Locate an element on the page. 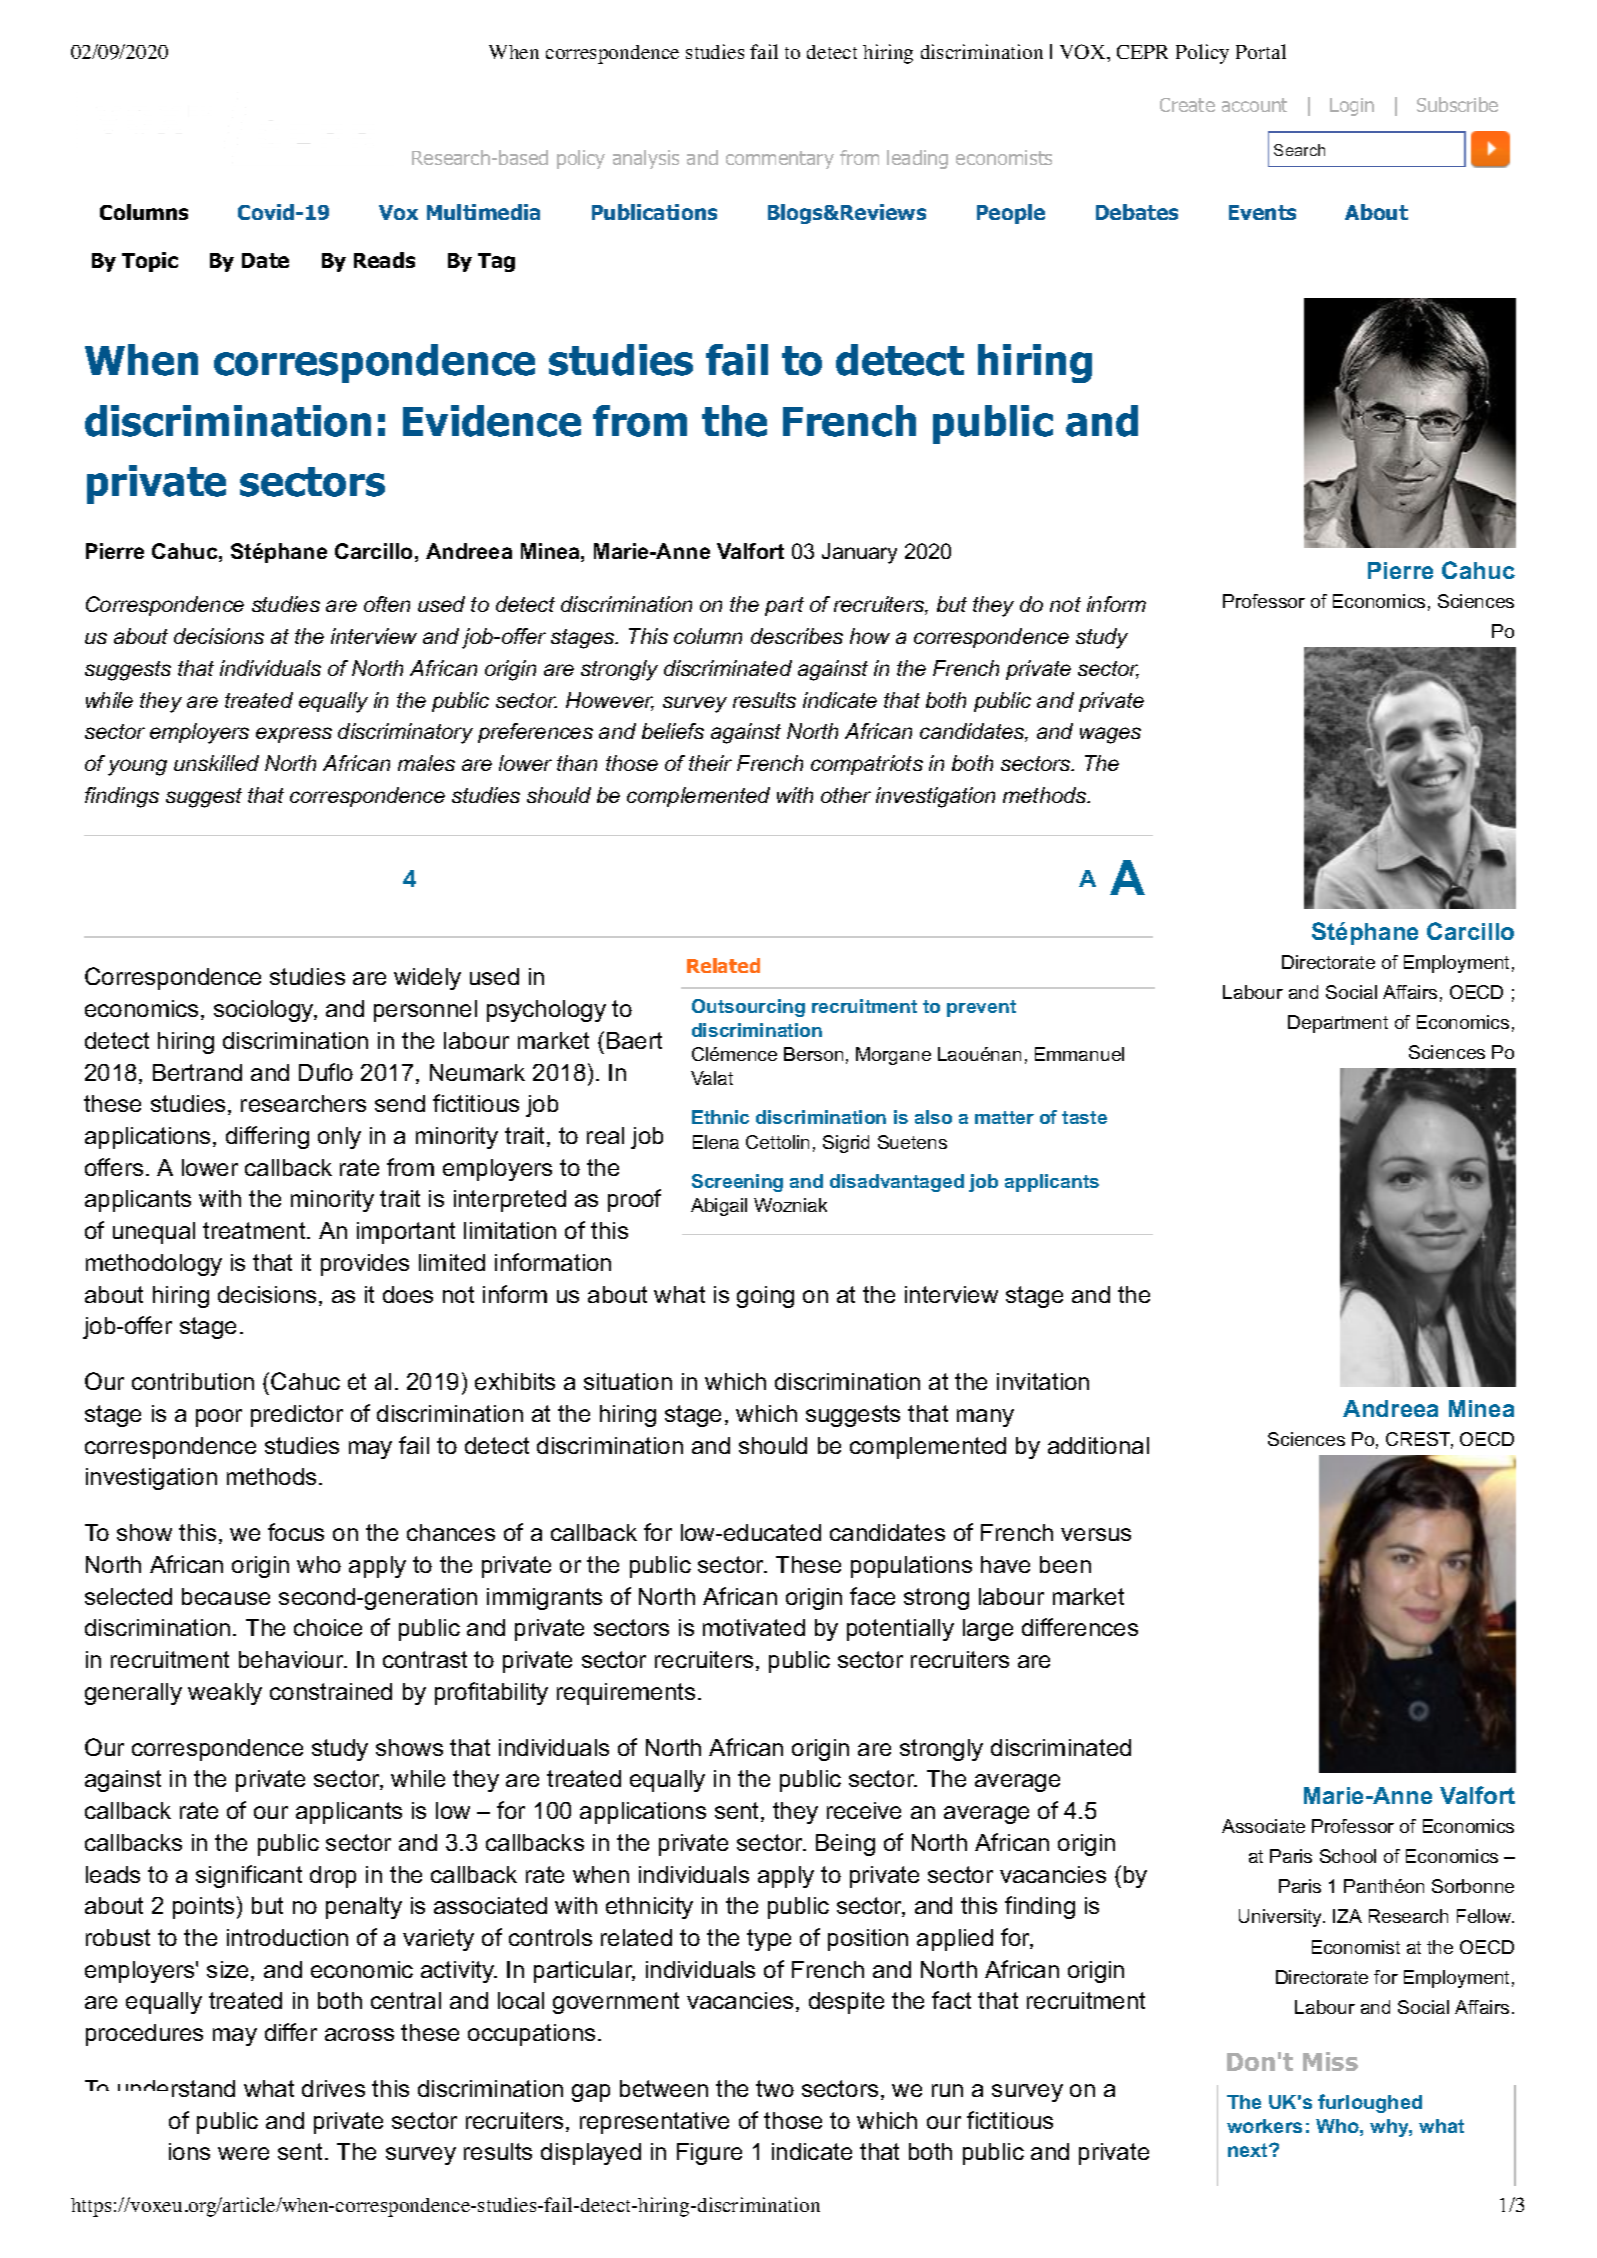  other is located at coordinates (846, 795).
